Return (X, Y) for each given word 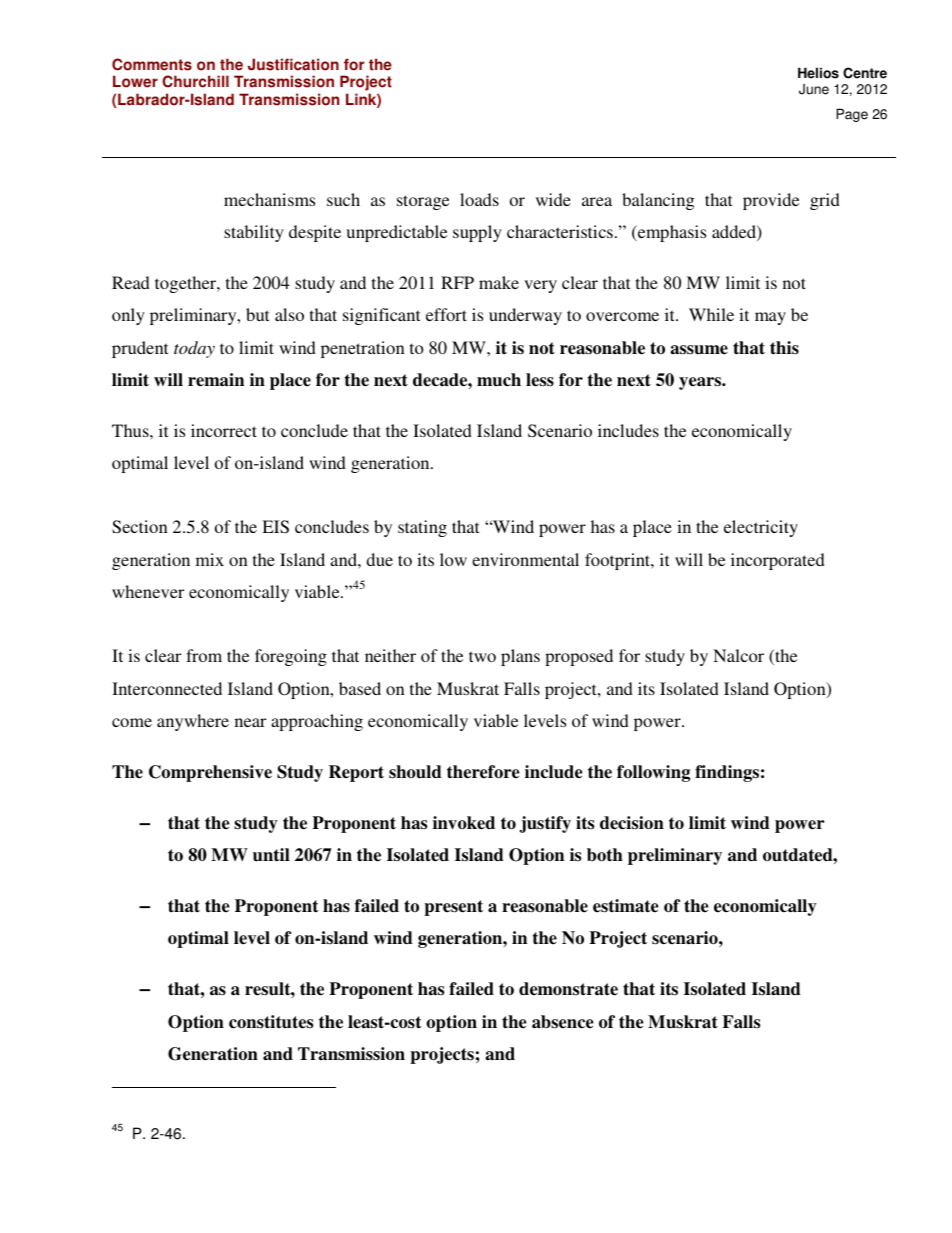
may (770, 318)
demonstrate (568, 989)
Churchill (195, 81)
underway (525, 316)
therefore (483, 772)
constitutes (271, 1022)
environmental (525, 559)
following (653, 773)
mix (210, 559)
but (257, 314)
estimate (625, 906)
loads (479, 199)
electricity (761, 528)
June (814, 89)
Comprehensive (210, 773)
